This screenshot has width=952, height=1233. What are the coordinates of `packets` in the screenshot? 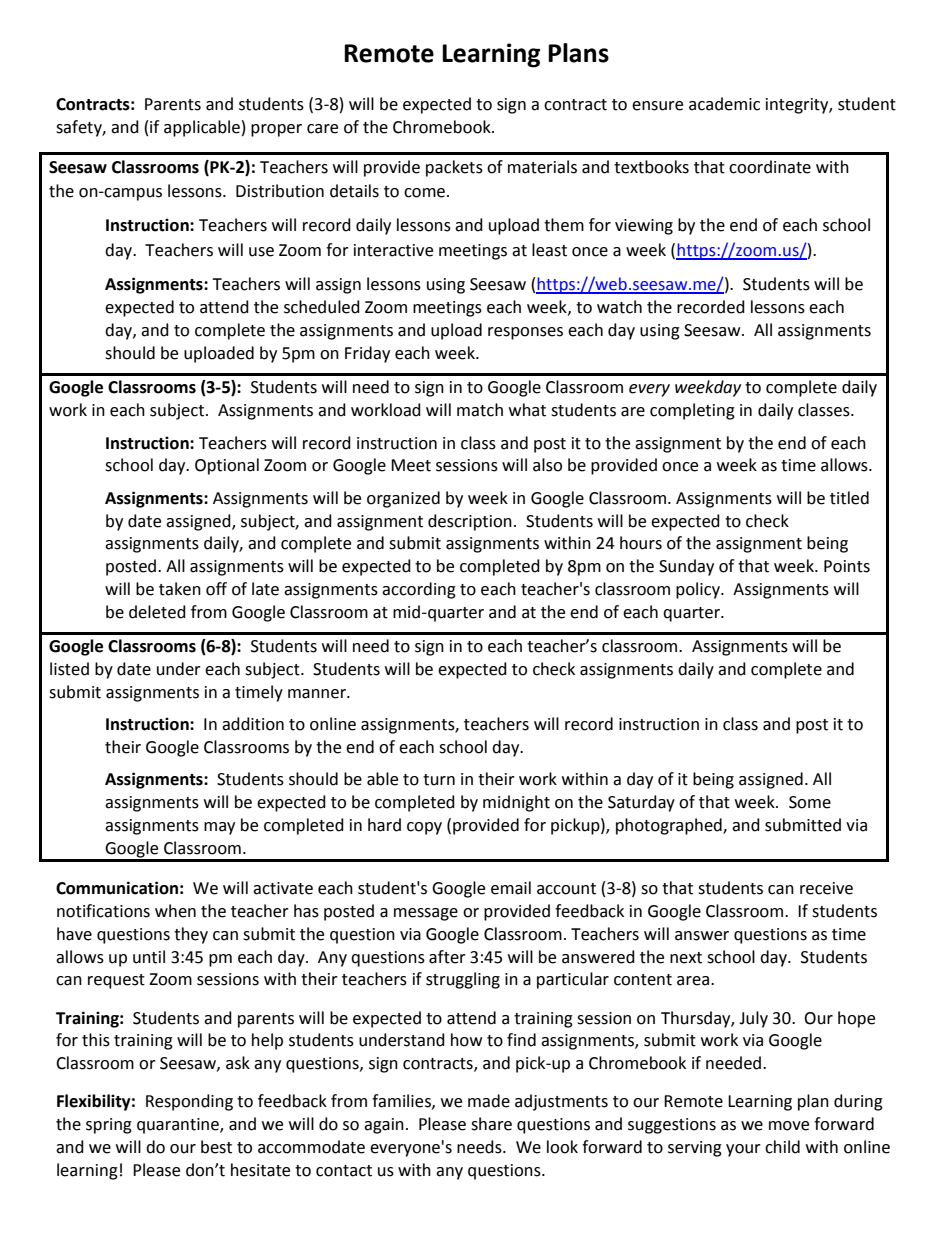 It's located at (454, 168).
